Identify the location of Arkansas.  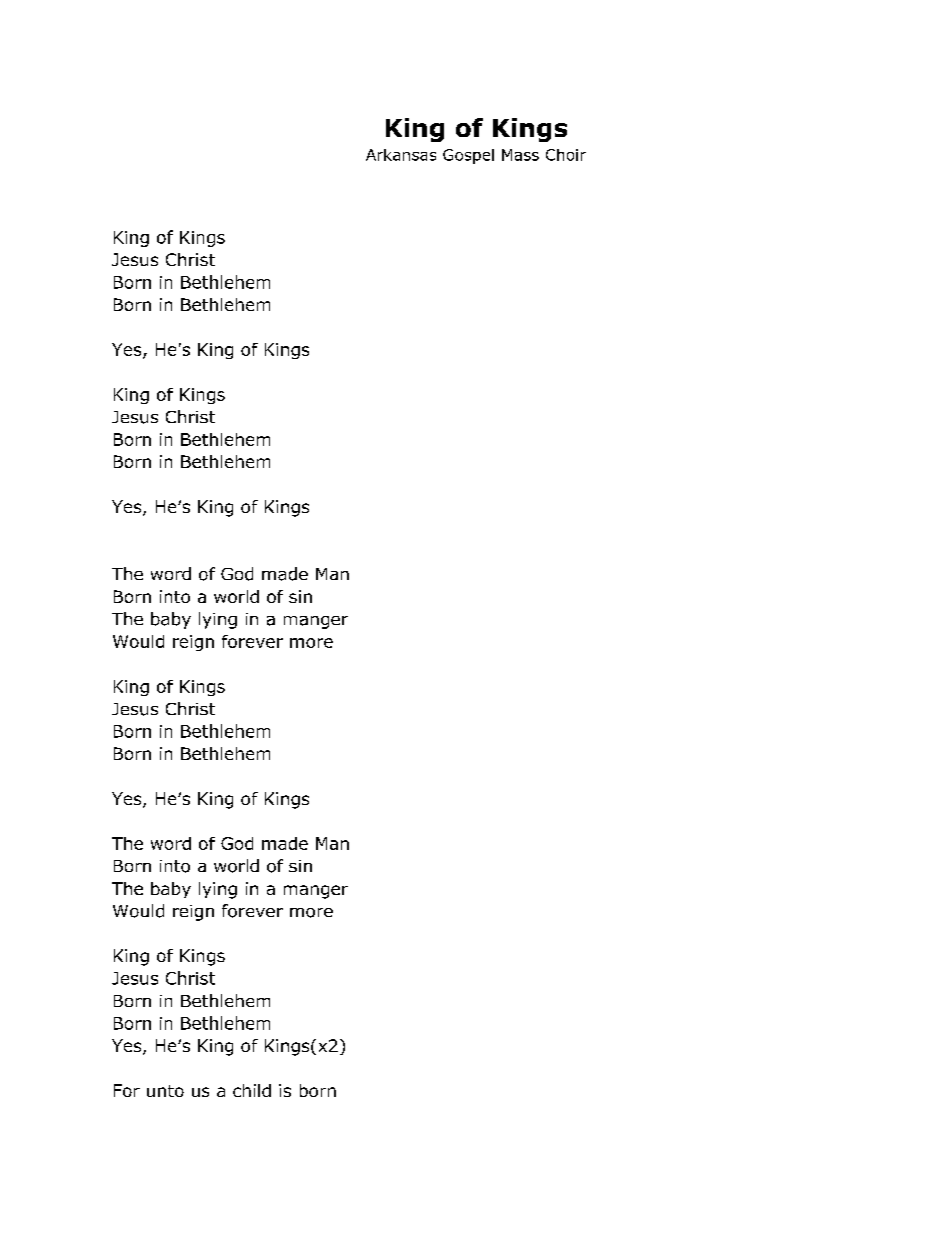
(401, 155).
